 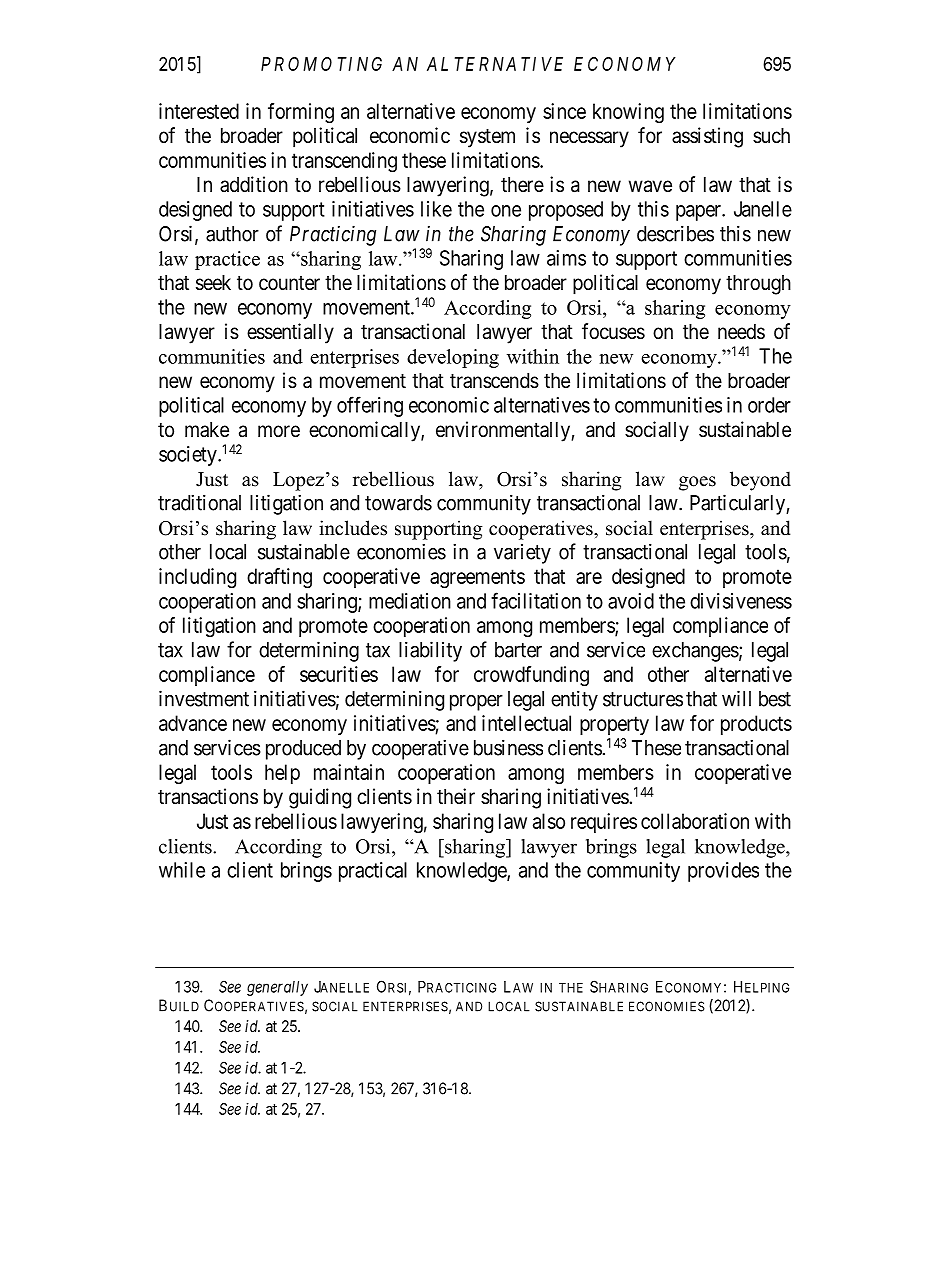 I want to click on drafting, so click(x=279, y=578).
